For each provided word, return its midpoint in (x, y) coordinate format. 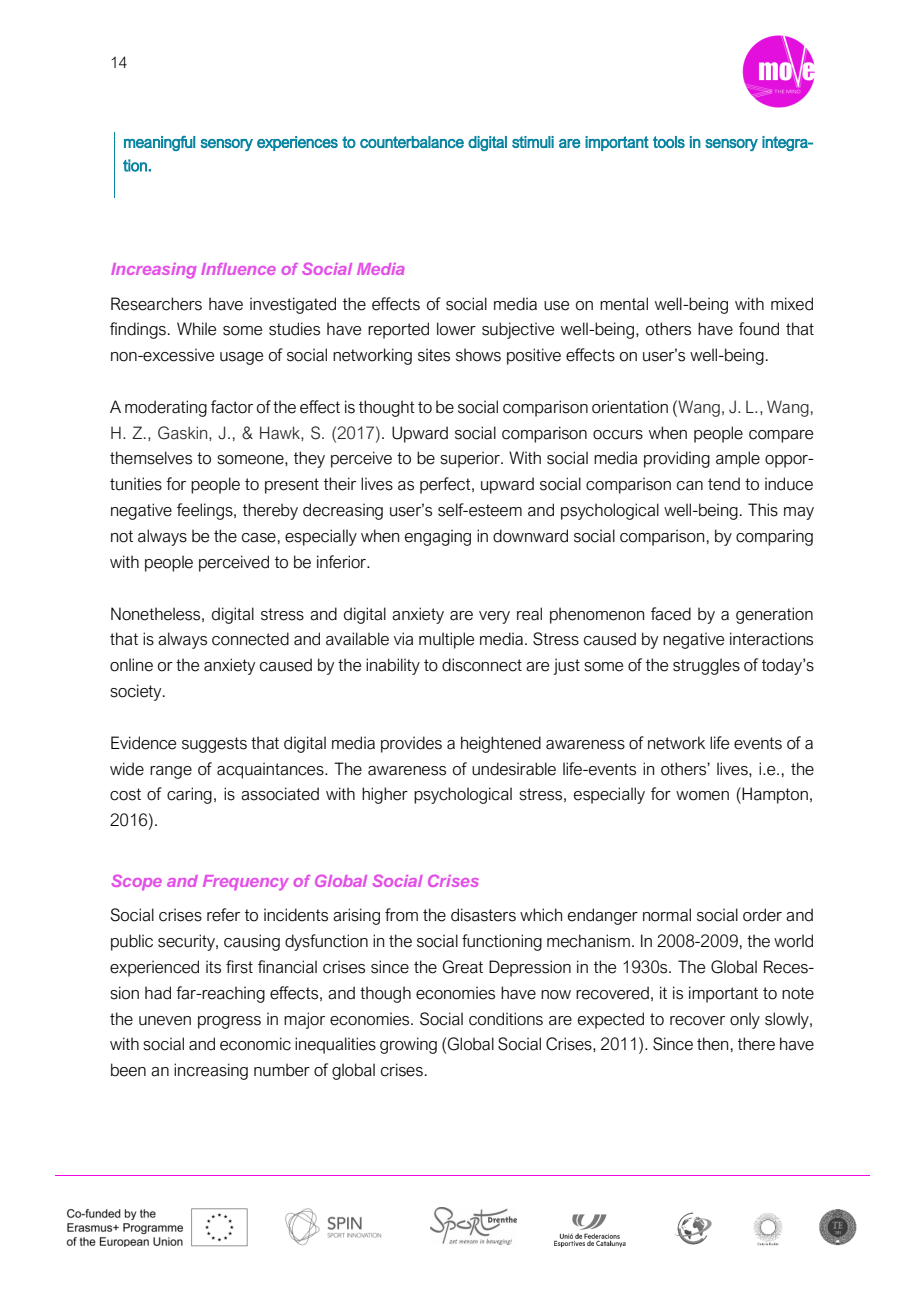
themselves (151, 458)
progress (229, 1022)
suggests (214, 745)
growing (408, 1045)
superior (471, 459)
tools (669, 142)
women (702, 796)
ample (738, 459)
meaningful (159, 143)
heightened (501, 744)
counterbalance (412, 142)
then (712, 1044)
